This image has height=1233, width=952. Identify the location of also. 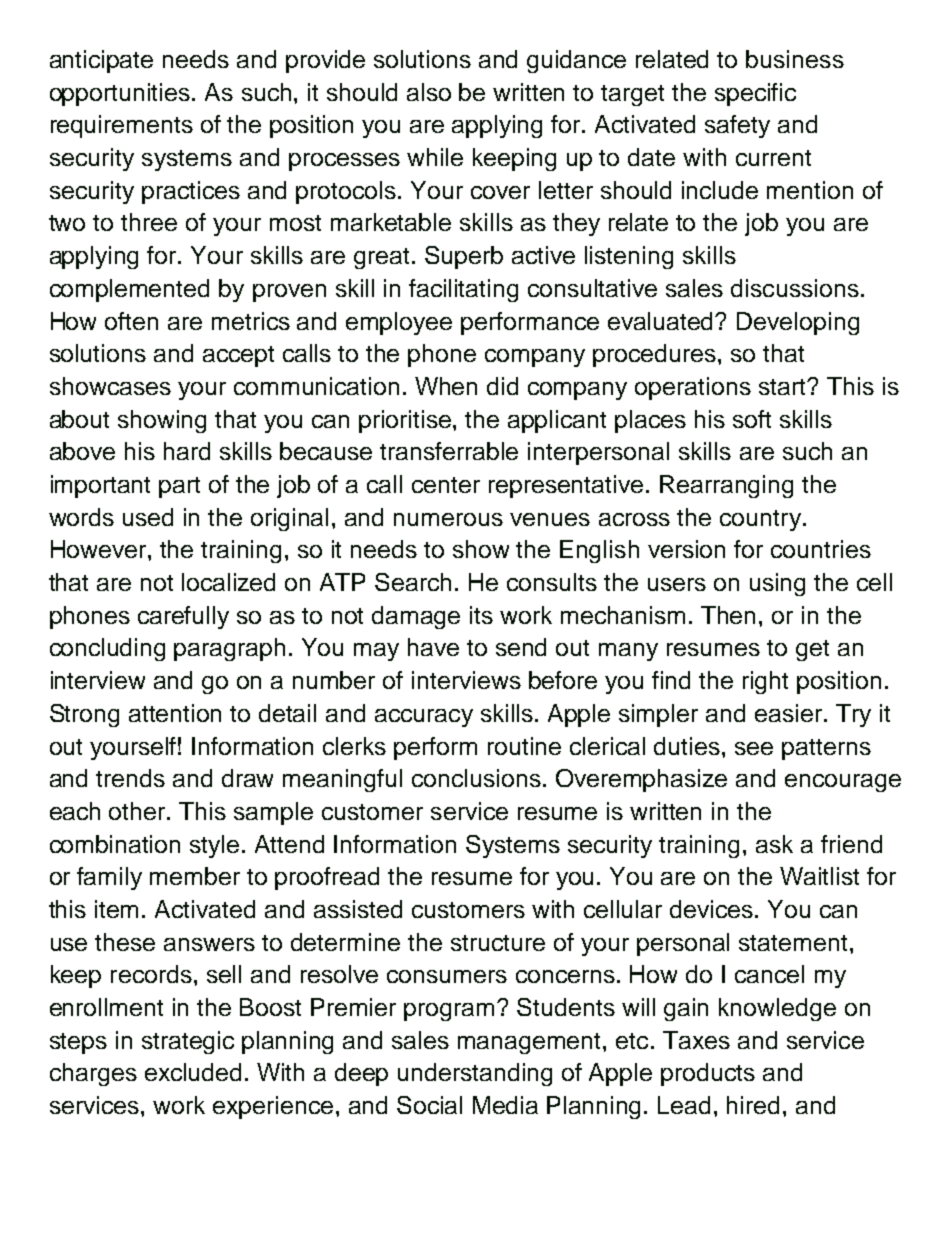
(429, 92).
